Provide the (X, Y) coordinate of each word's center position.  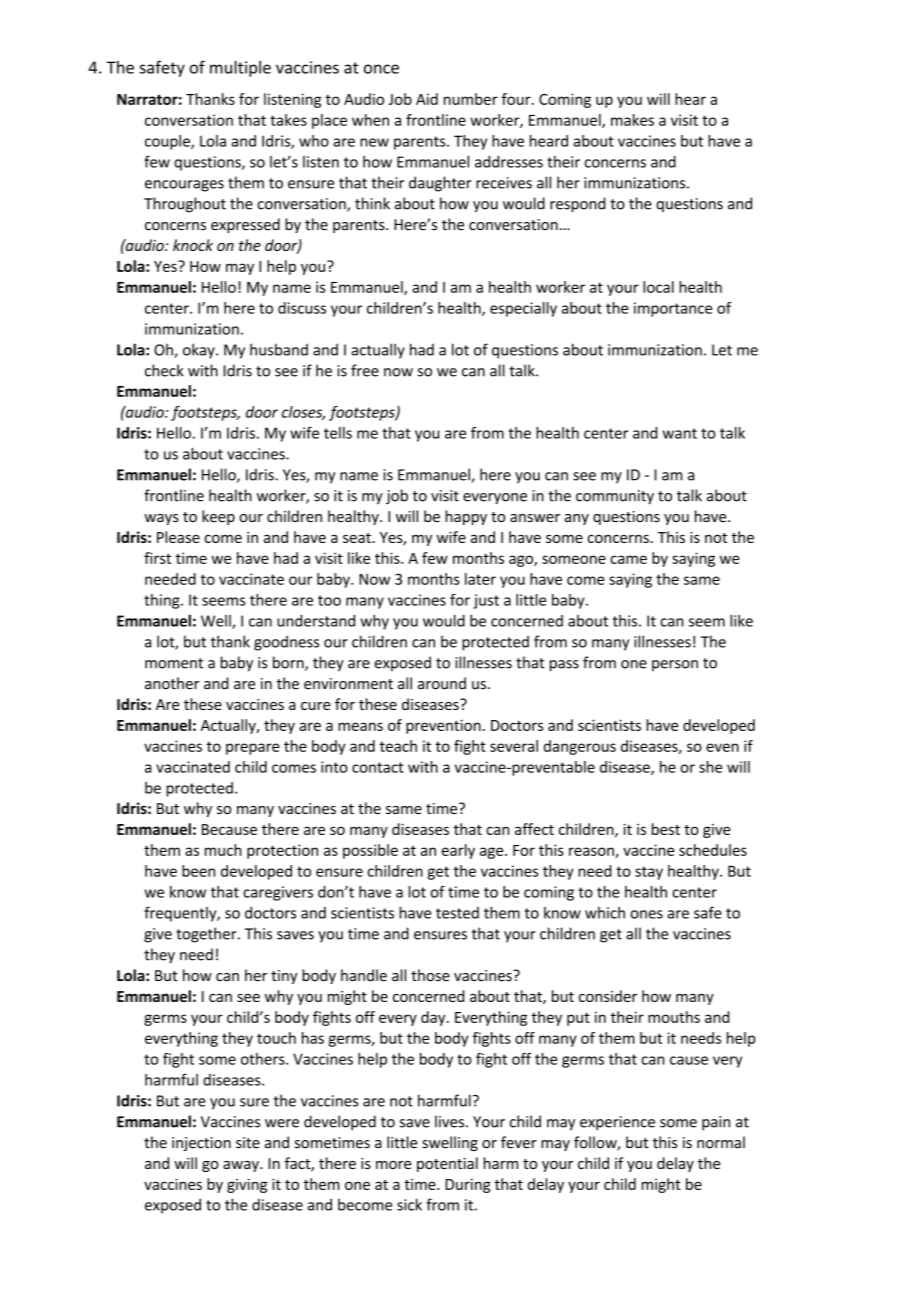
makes (632, 120)
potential (447, 1164)
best (666, 829)
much (223, 850)
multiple (240, 68)
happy (466, 517)
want (680, 433)
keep (218, 517)
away (242, 1166)
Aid (427, 99)
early (458, 851)
